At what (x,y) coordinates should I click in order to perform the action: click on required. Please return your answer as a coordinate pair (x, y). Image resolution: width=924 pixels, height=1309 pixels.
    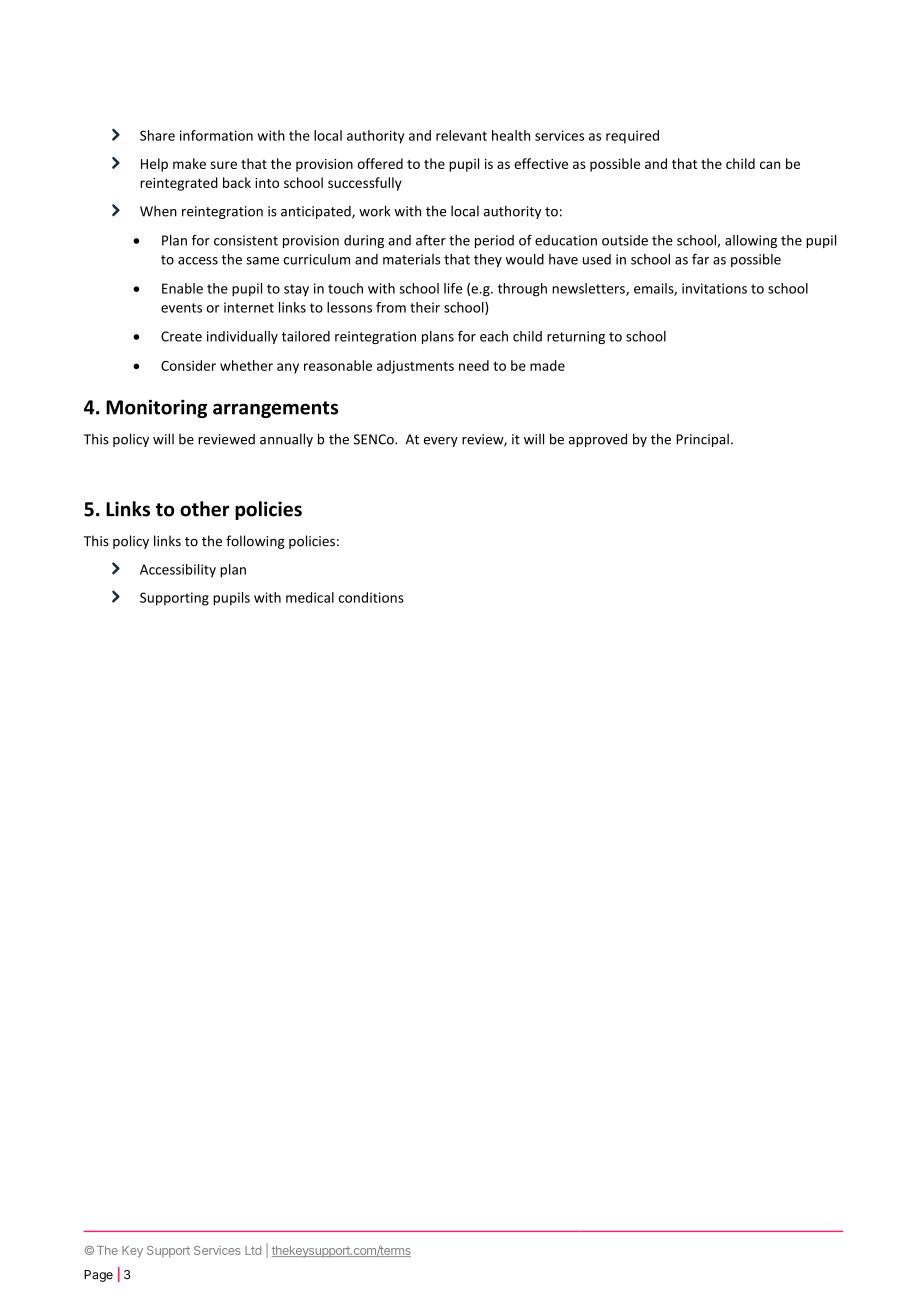
    Looking at the image, I should click on (632, 137).
